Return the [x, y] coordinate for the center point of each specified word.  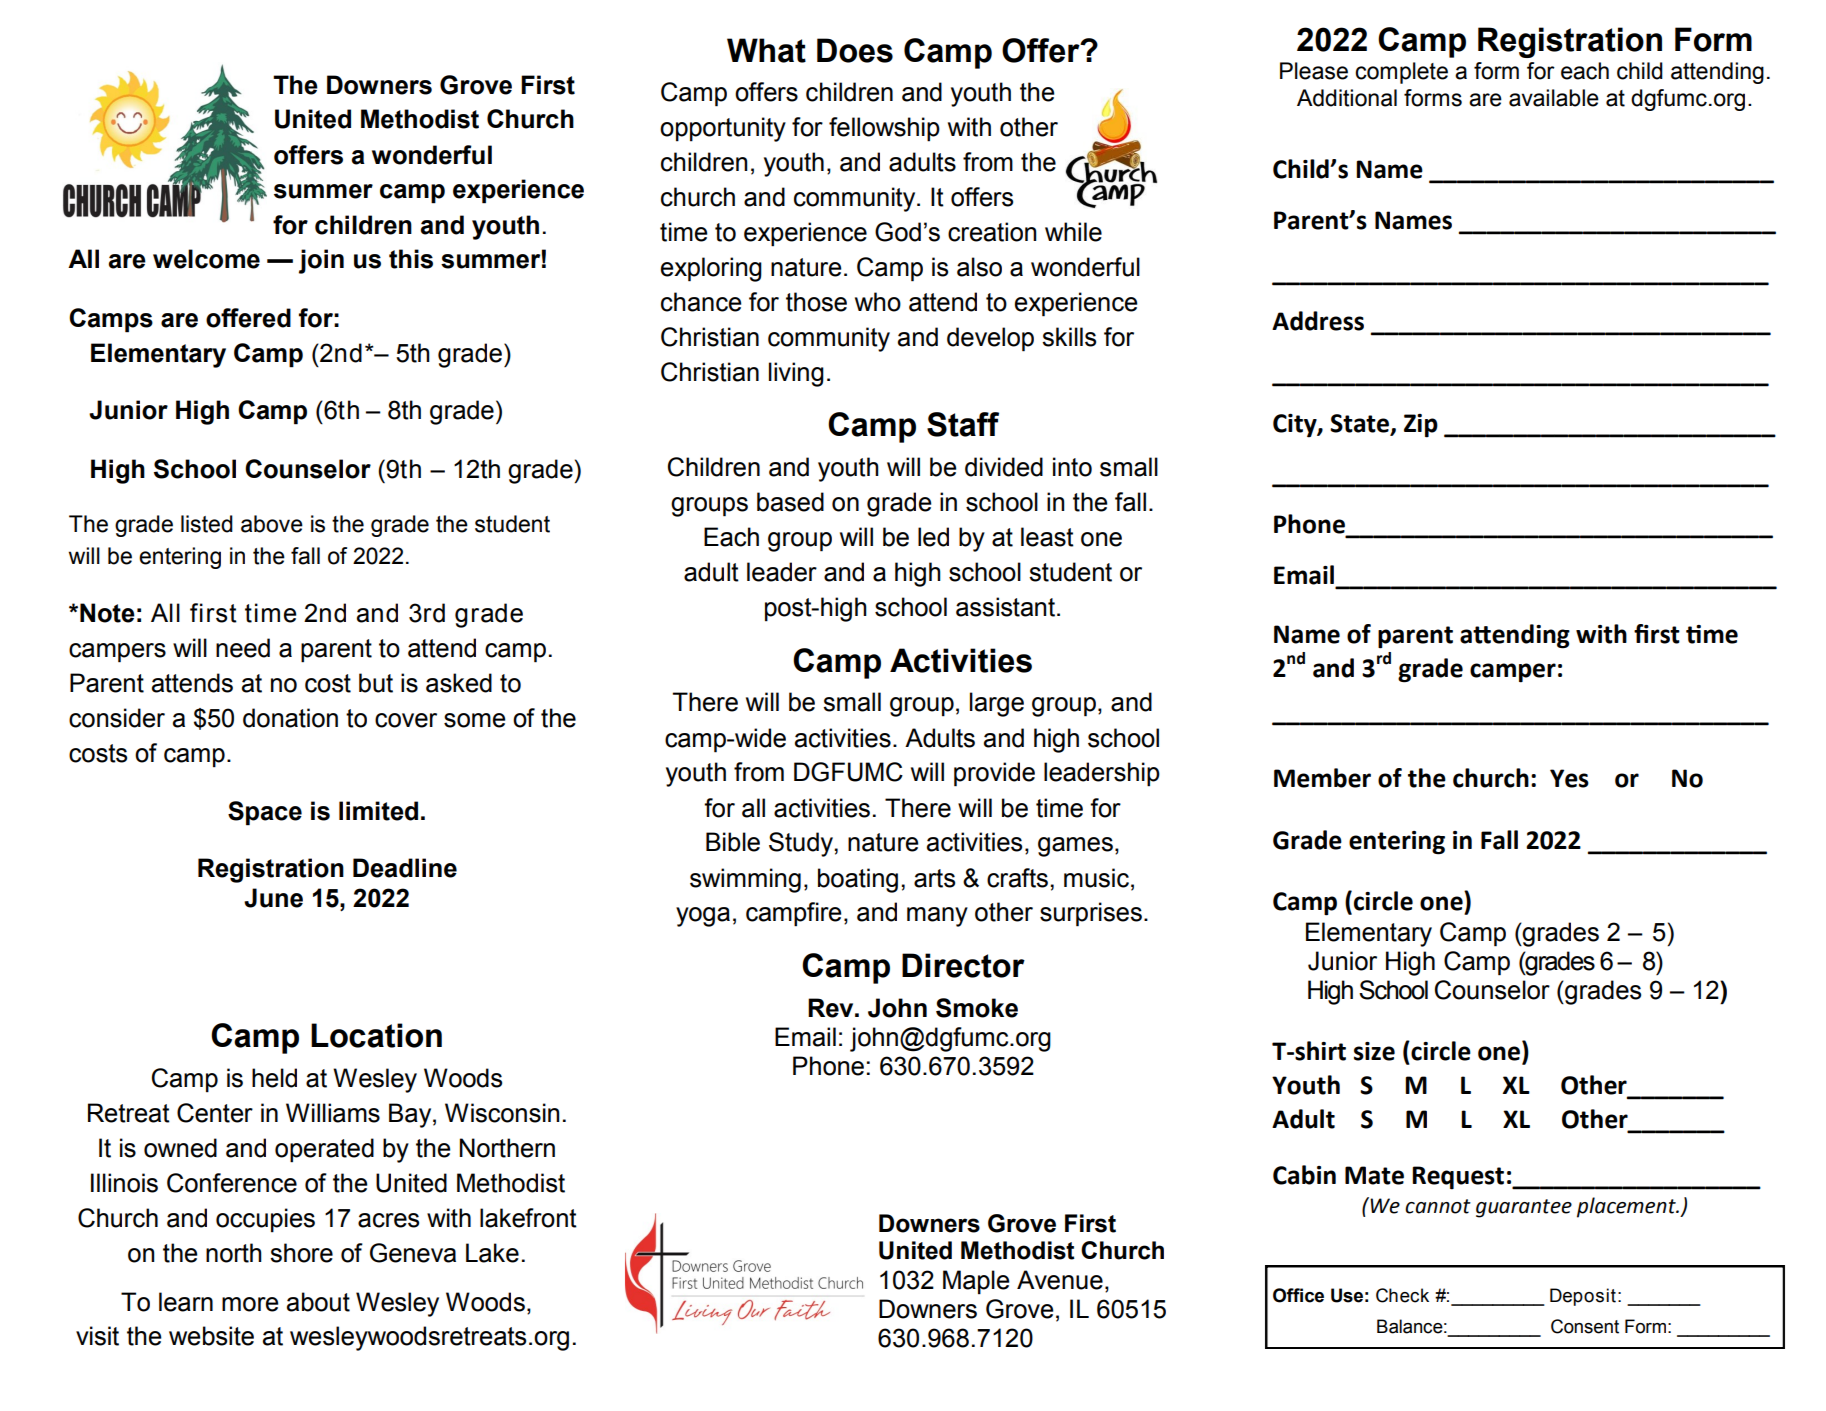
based [790, 502]
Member [1322, 778]
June [273, 898]
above [272, 524]
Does [855, 50]
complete [1401, 73]
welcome [206, 259]
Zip [1421, 426]
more [250, 1304]
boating [858, 880]
